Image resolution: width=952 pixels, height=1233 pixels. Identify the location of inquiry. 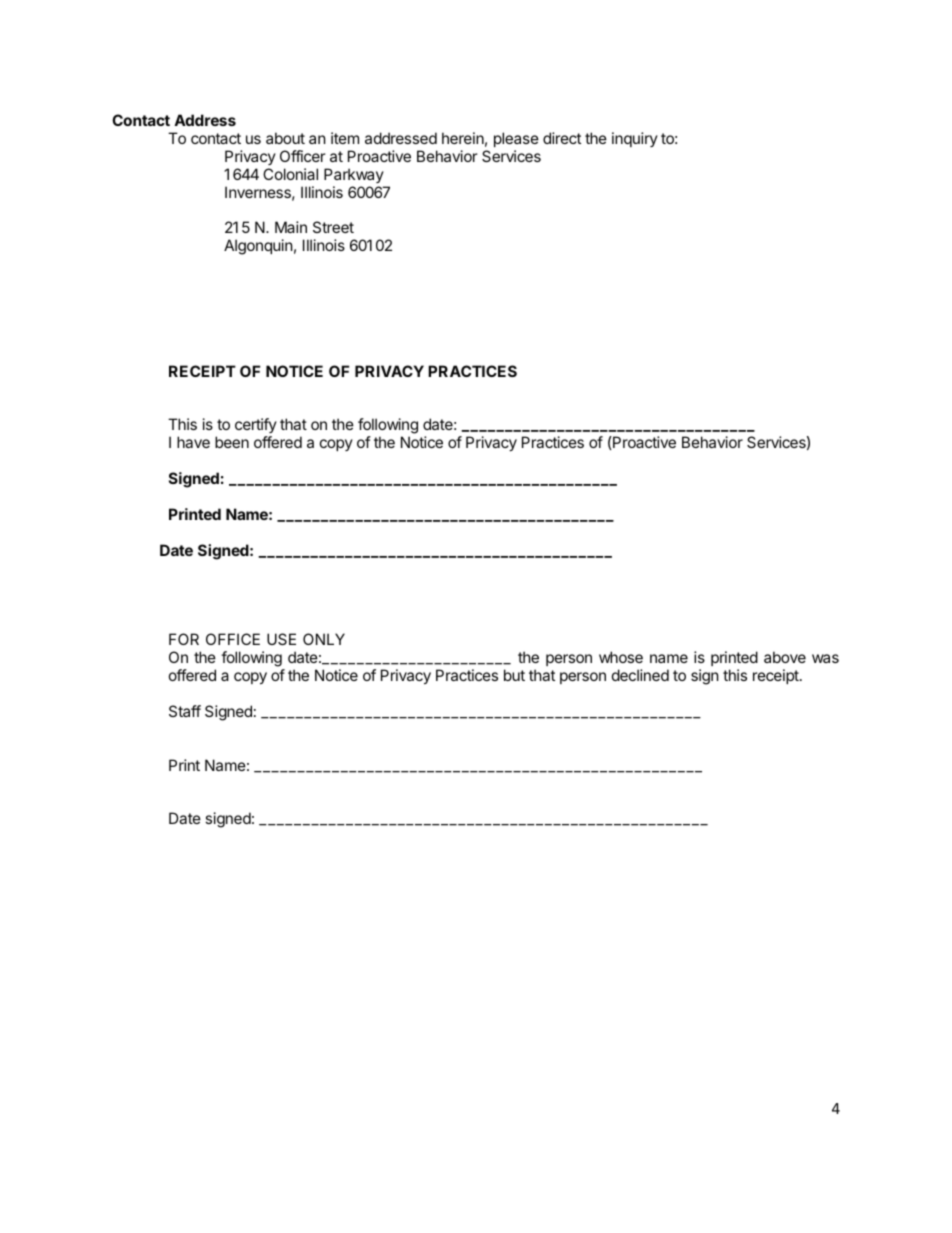
(635, 139).
